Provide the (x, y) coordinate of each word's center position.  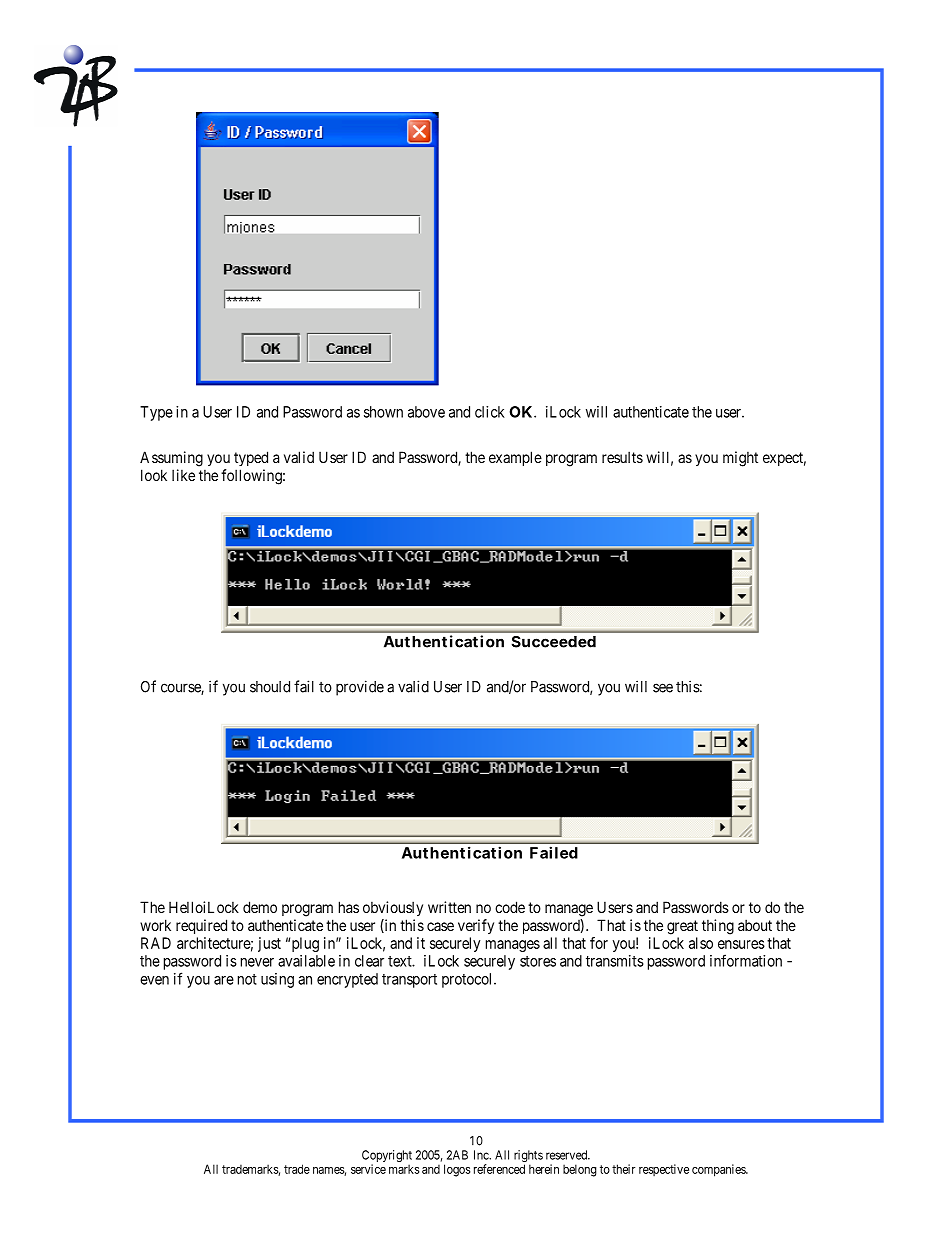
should (270, 687)
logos (457, 1170)
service (368, 1169)
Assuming (171, 459)
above (426, 412)
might (740, 459)
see (663, 688)
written (449, 907)
